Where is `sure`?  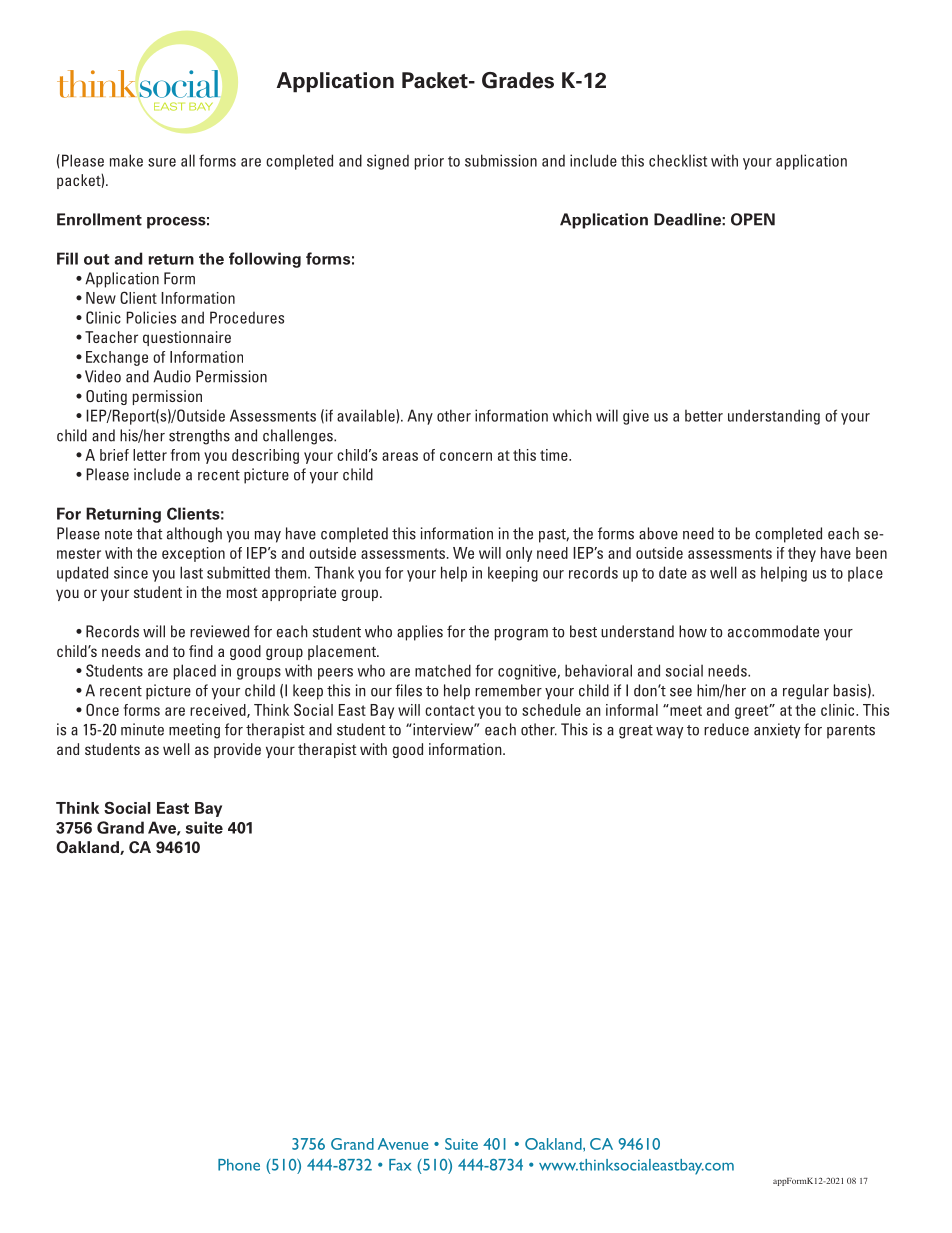
sure is located at coordinates (162, 162).
